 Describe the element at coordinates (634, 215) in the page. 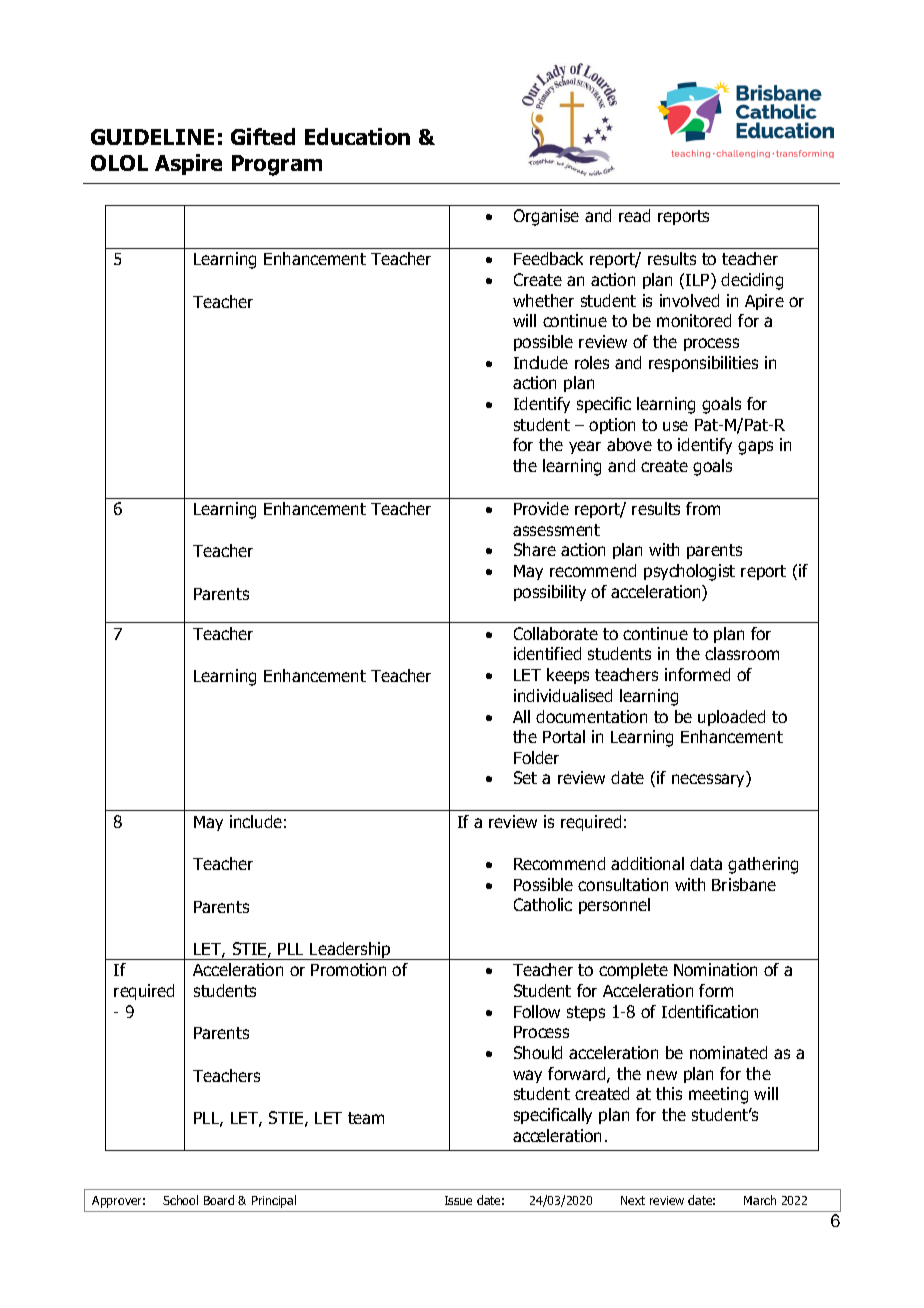

I see `read` at that location.
